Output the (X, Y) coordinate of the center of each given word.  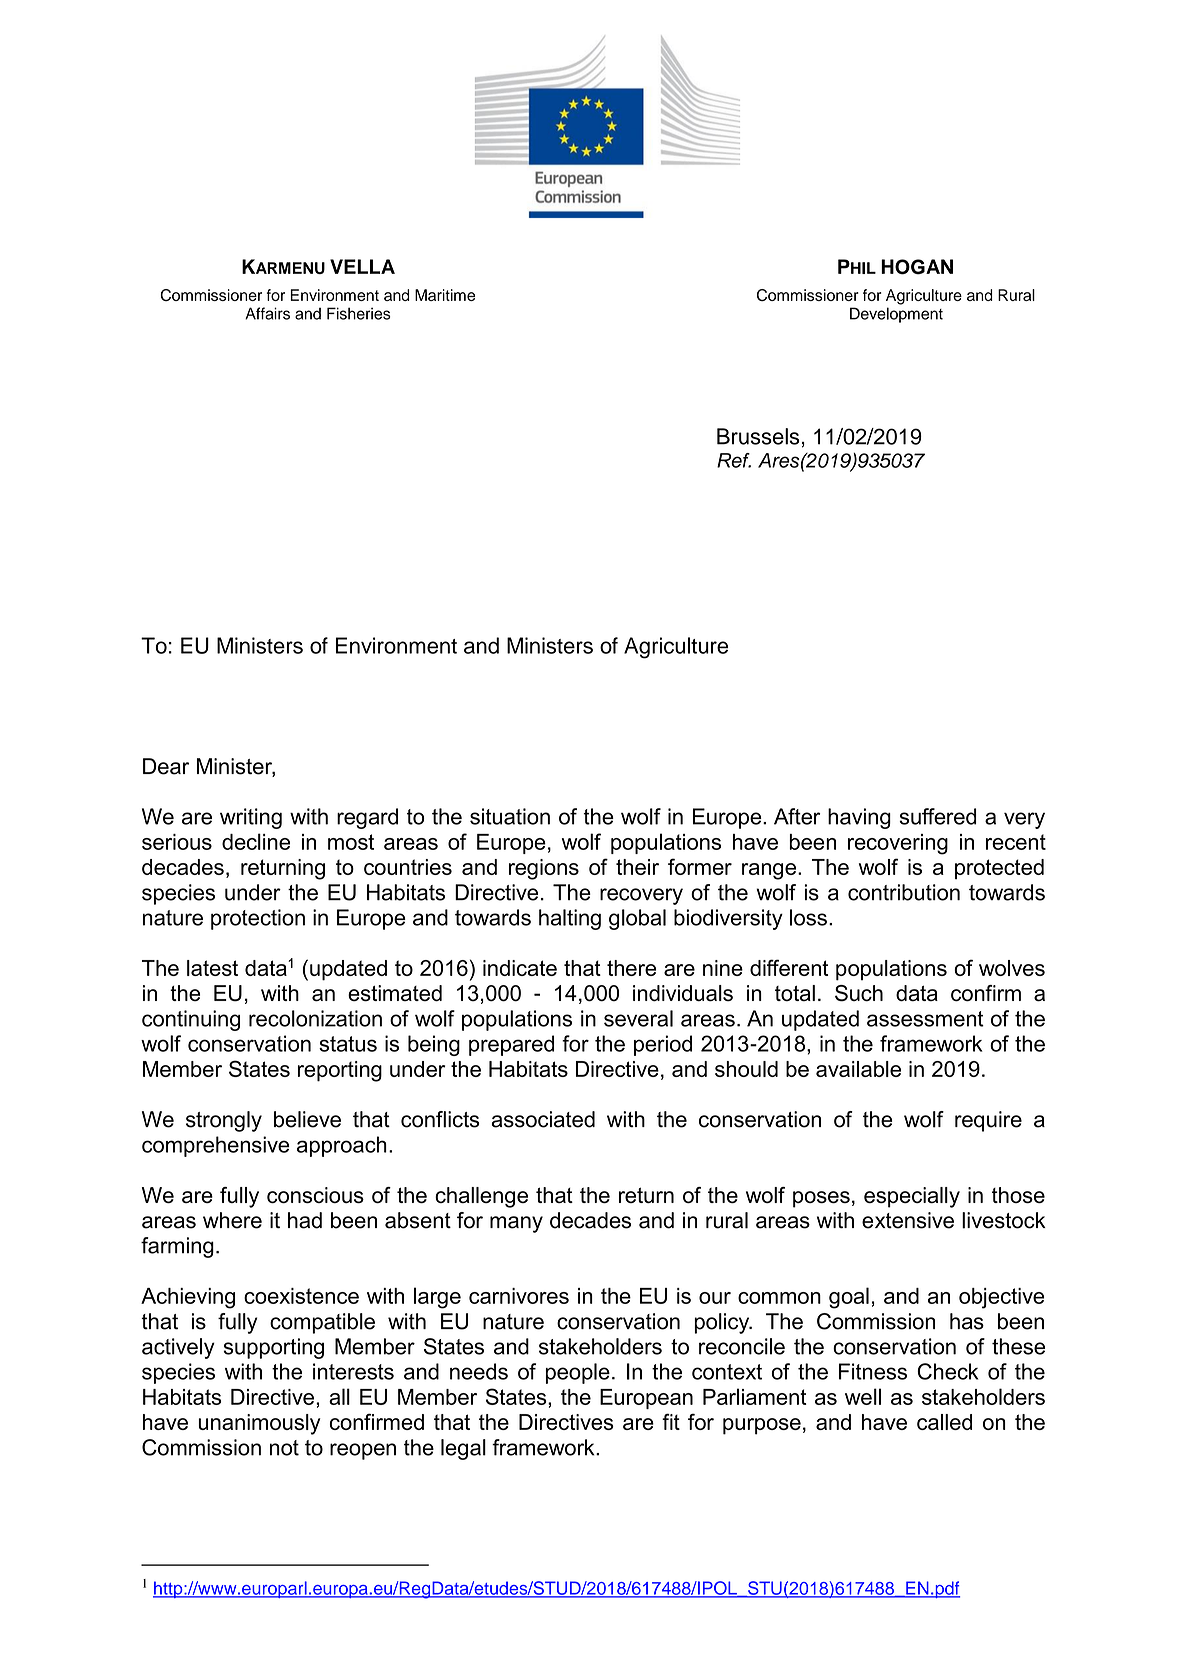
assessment (925, 1019)
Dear (166, 766)
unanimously (260, 1424)
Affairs (267, 313)
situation (510, 816)
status (348, 1044)
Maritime (445, 295)
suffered (937, 816)
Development (896, 315)
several (638, 1018)
